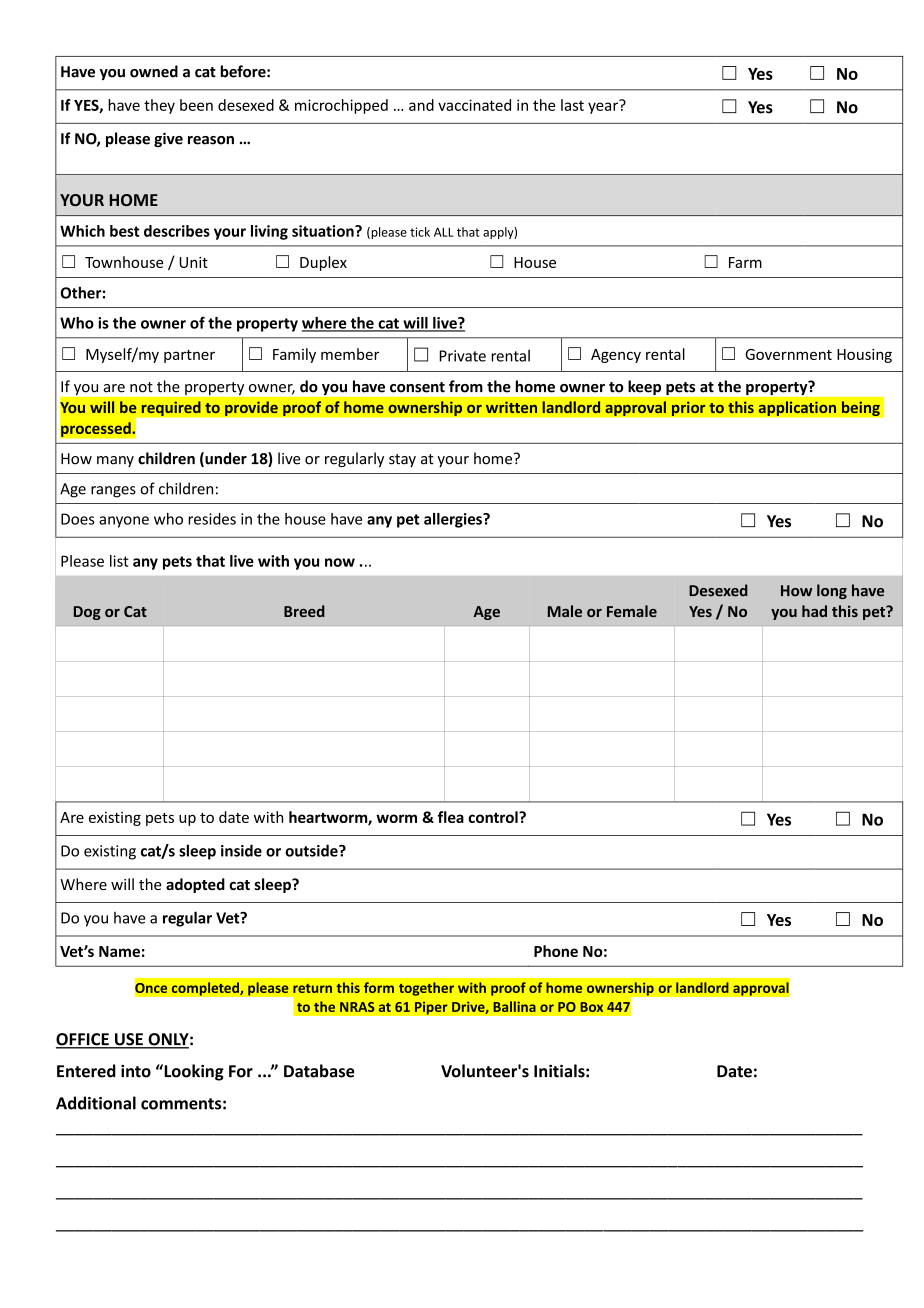 The image size is (924, 1308). What do you see at coordinates (119, 561) in the screenshot?
I see `list` at bounding box center [119, 561].
